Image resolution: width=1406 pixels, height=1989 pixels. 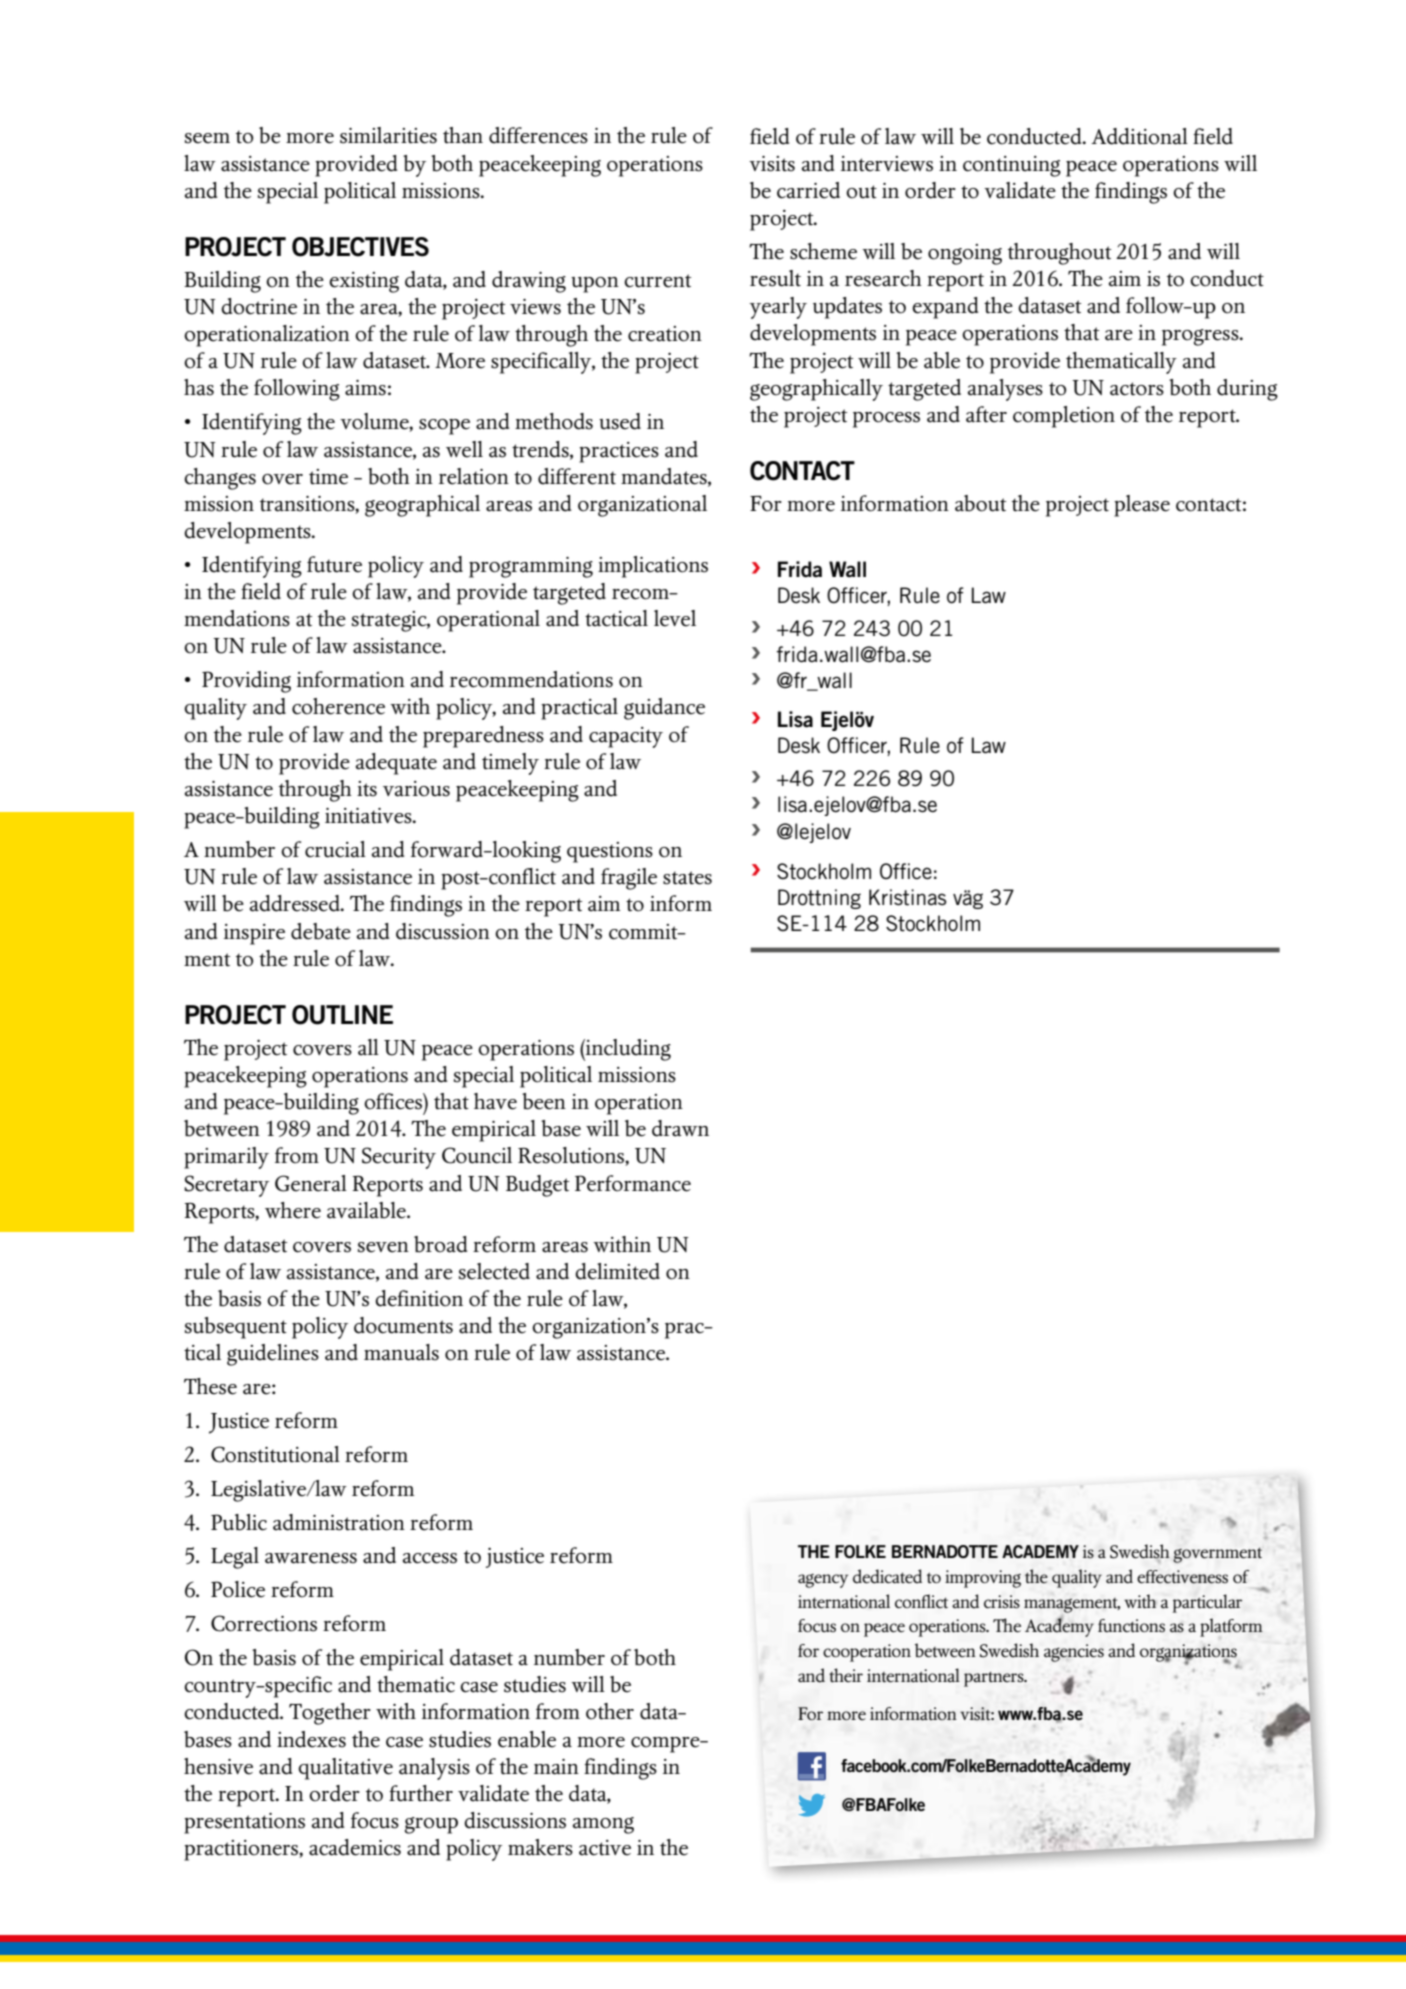 I want to click on drawn, so click(x=680, y=1128).
